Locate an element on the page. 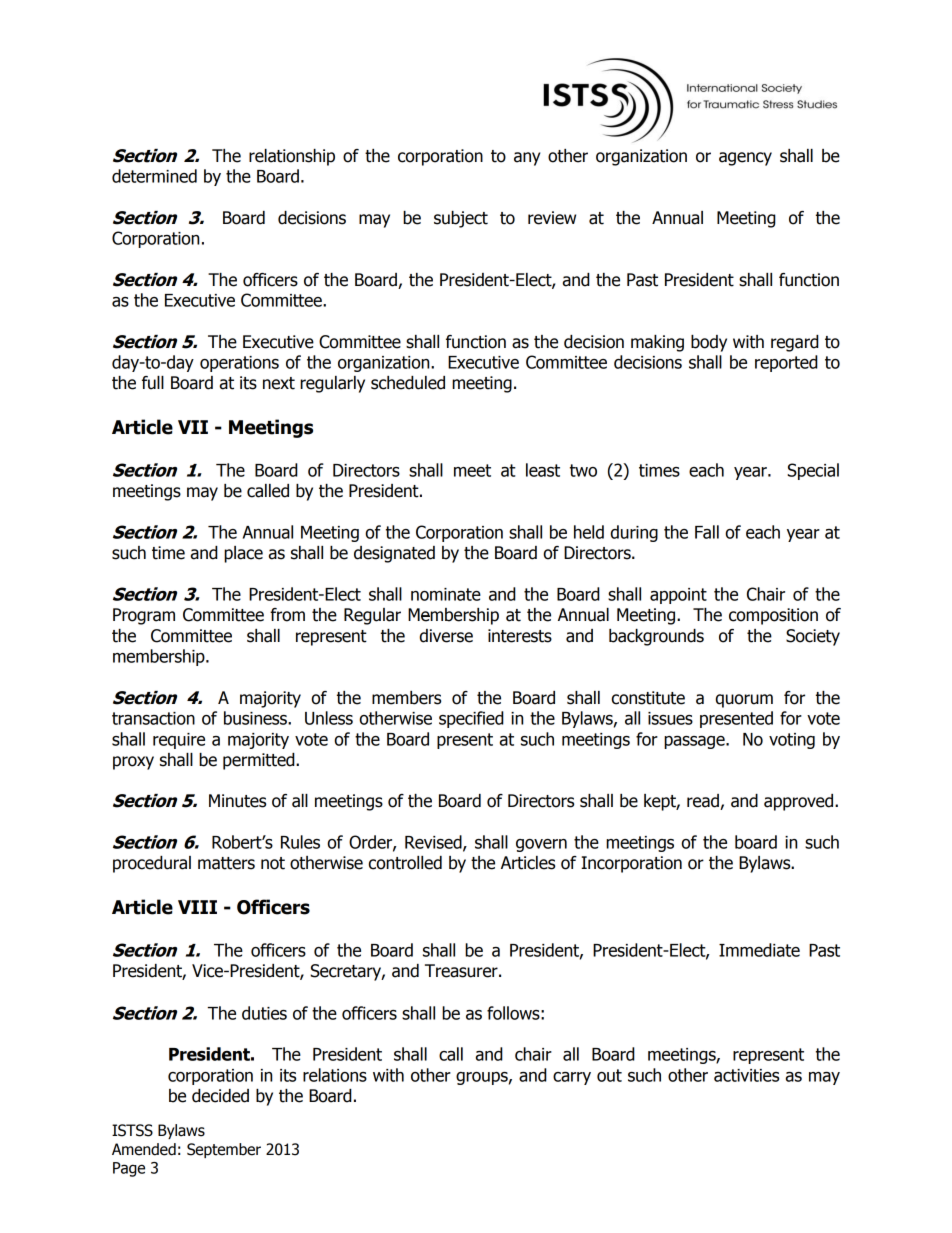  determined is located at coordinates (154, 176).
